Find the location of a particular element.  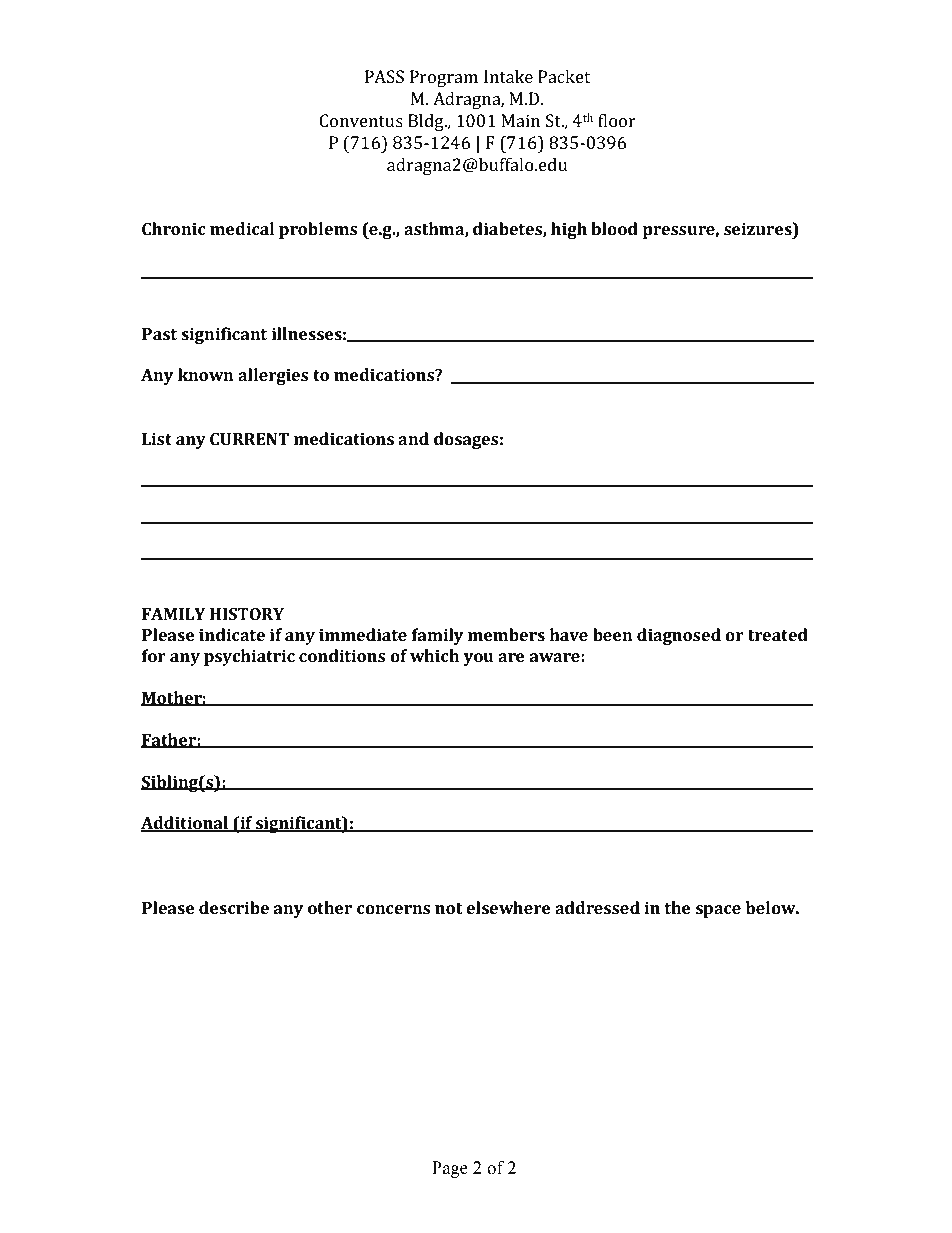

medical is located at coordinates (242, 228).
